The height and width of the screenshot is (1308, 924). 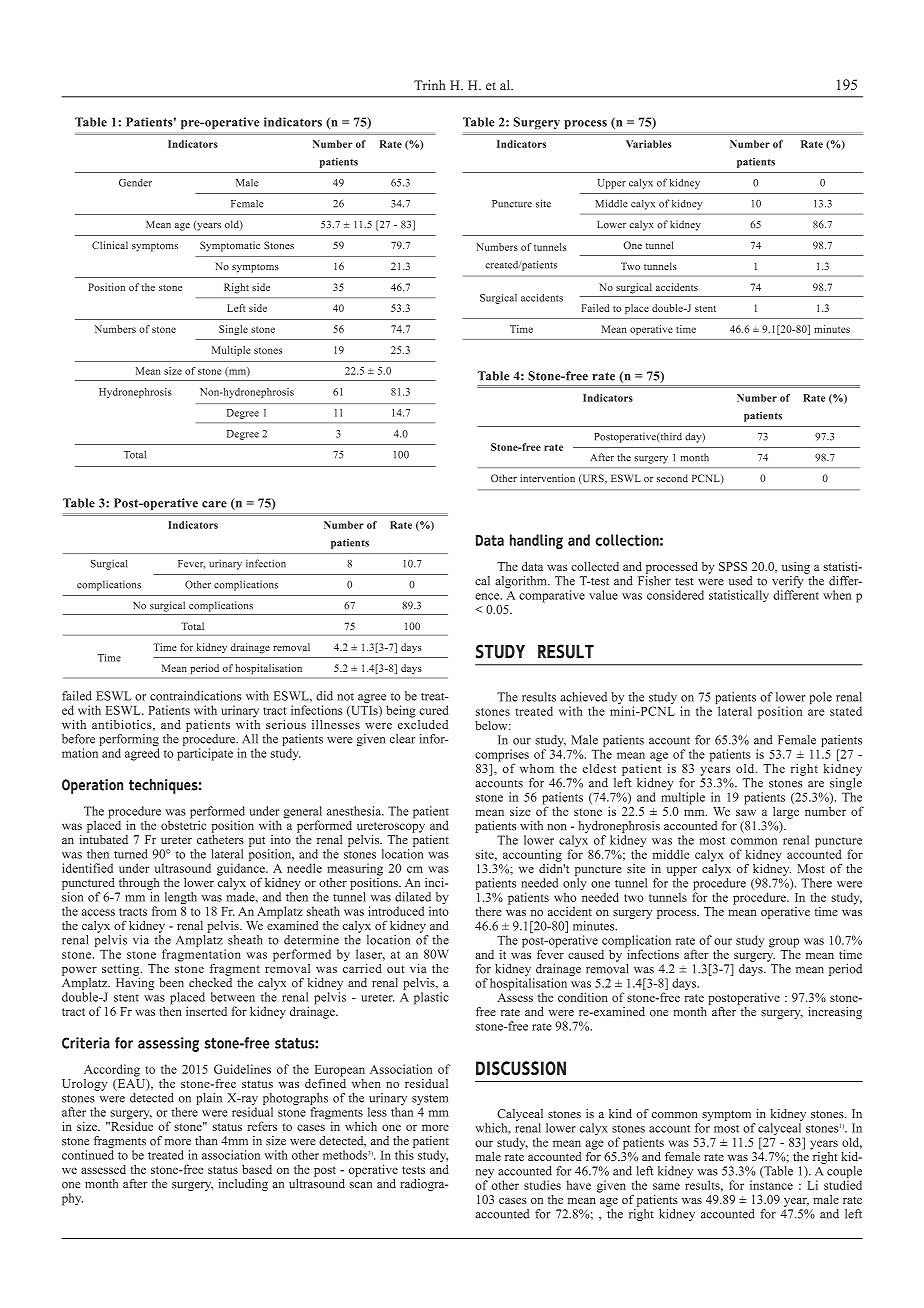 What do you see at coordinates (433, 710) in the screenshot?
I see `cured` at bounding box center [433, 710].
